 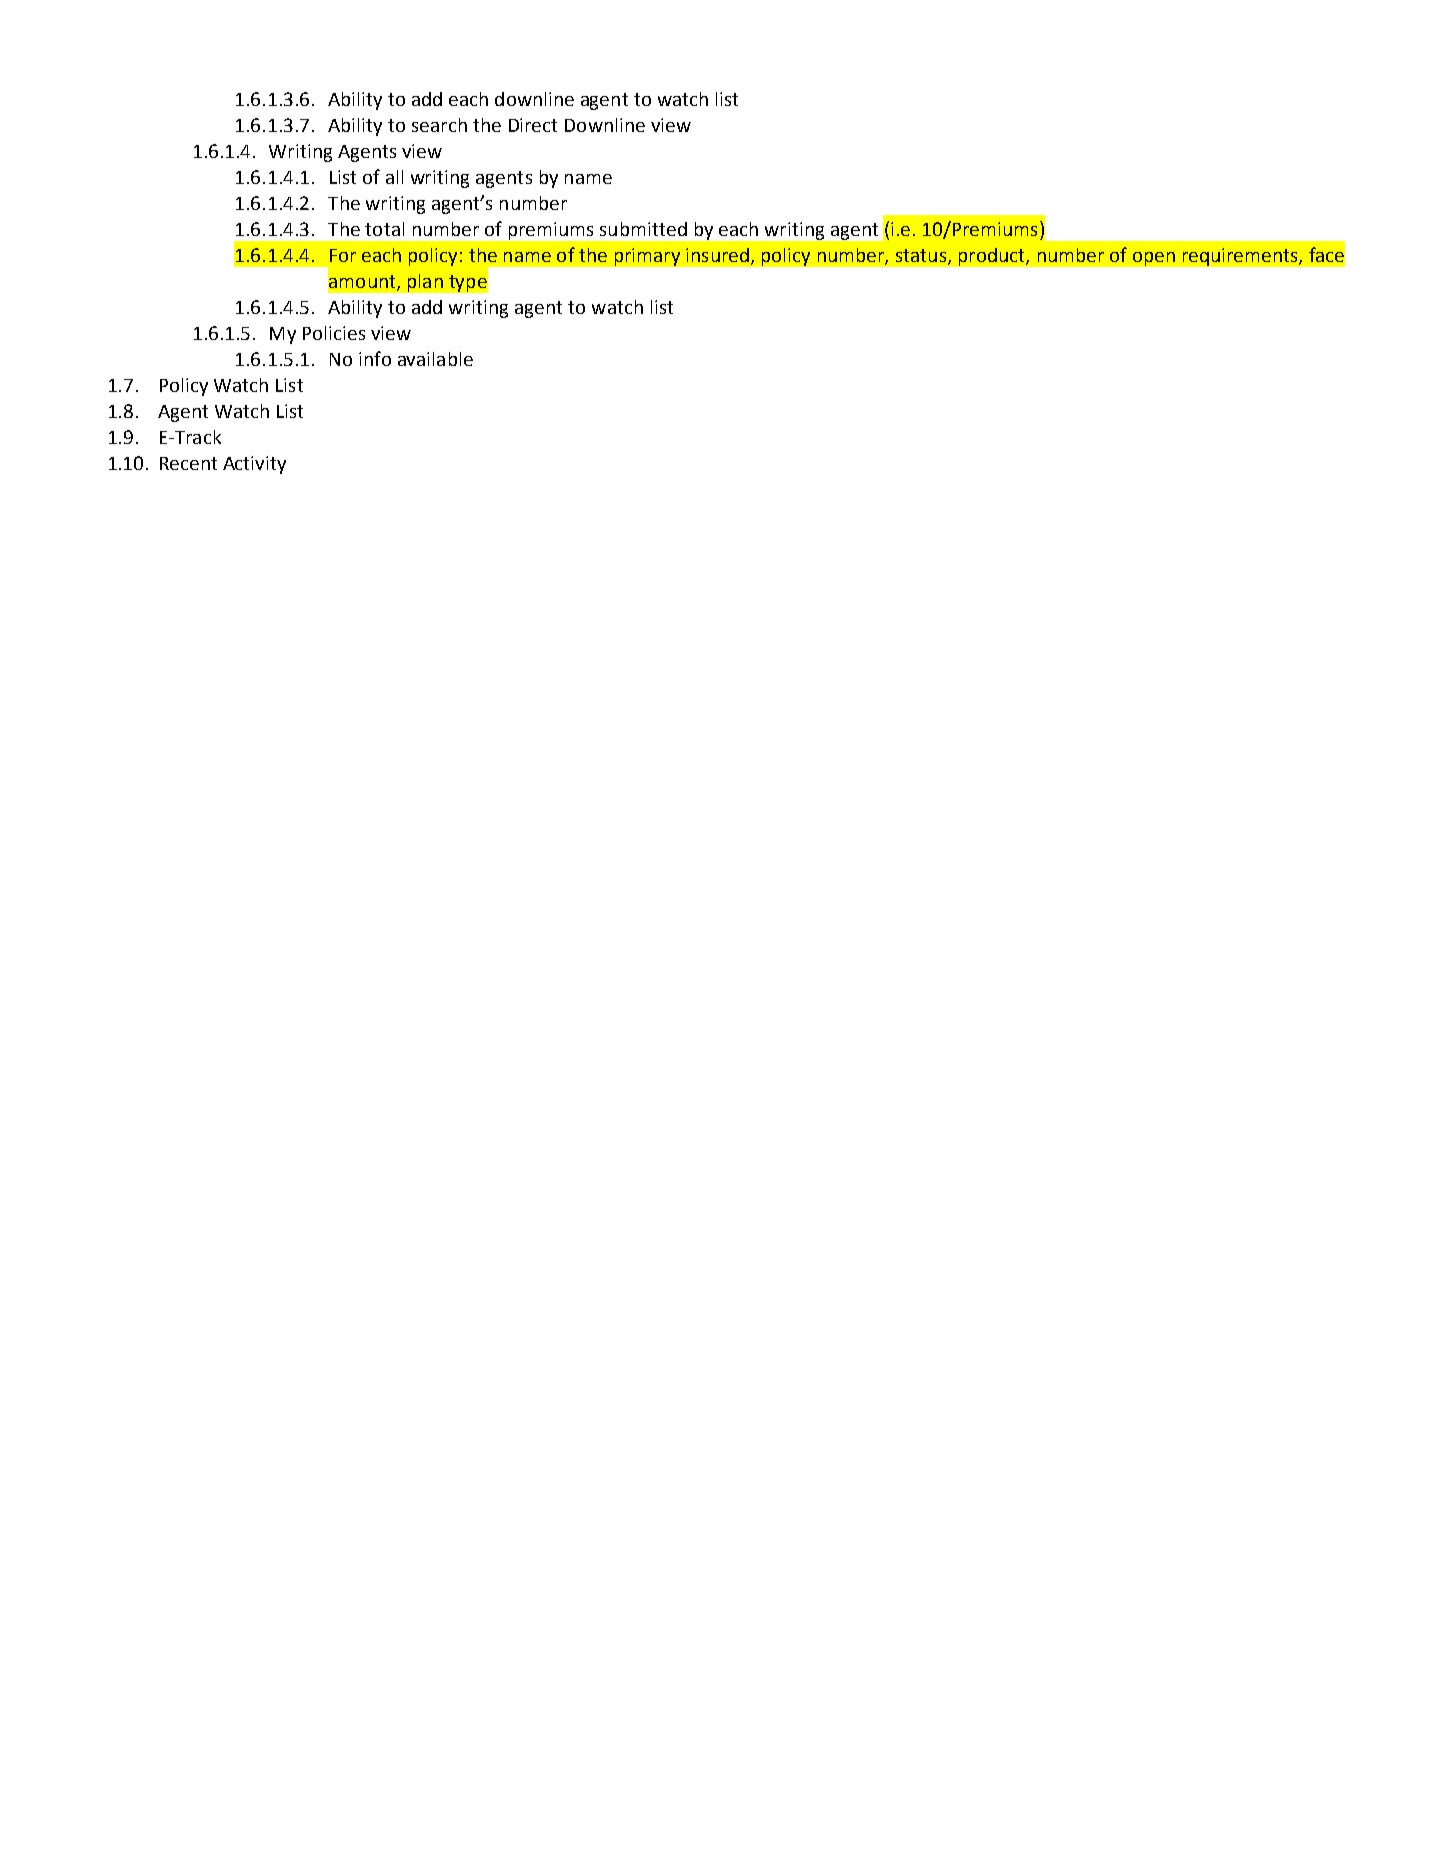 What do you see at coordinates (384, 229) in the page?
I see `total` at bounding box center [384, 229].
